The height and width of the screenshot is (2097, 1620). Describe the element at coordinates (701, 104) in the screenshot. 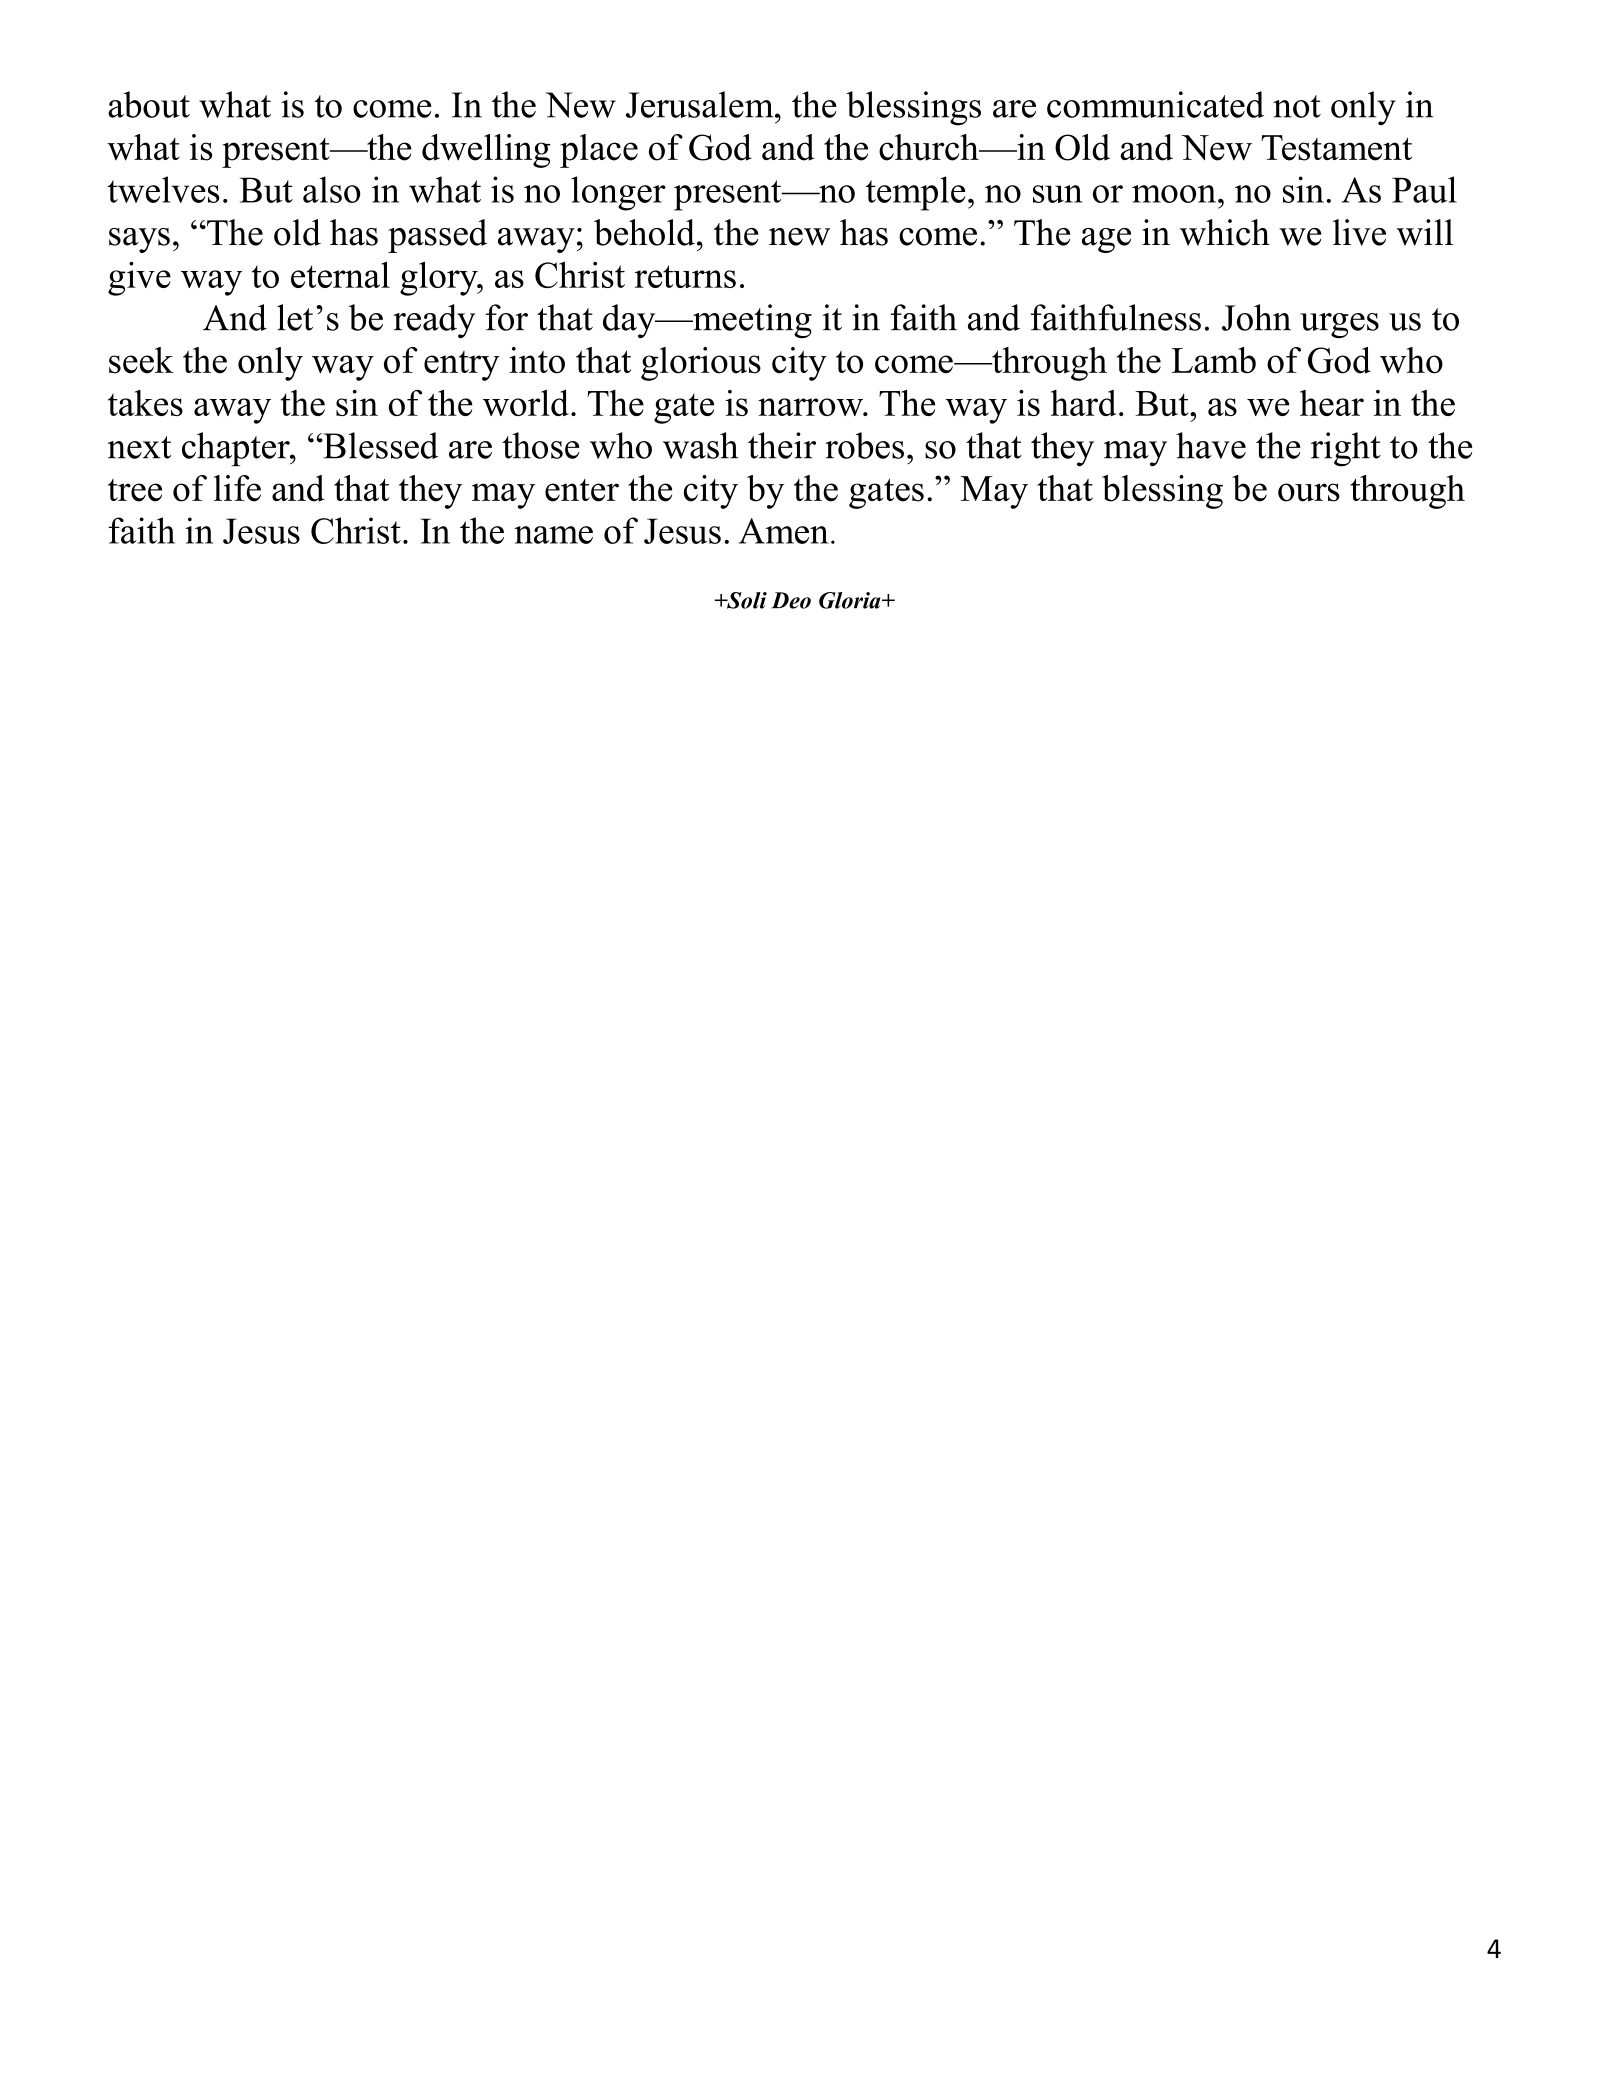

I see `Jerusalem` at that location.
